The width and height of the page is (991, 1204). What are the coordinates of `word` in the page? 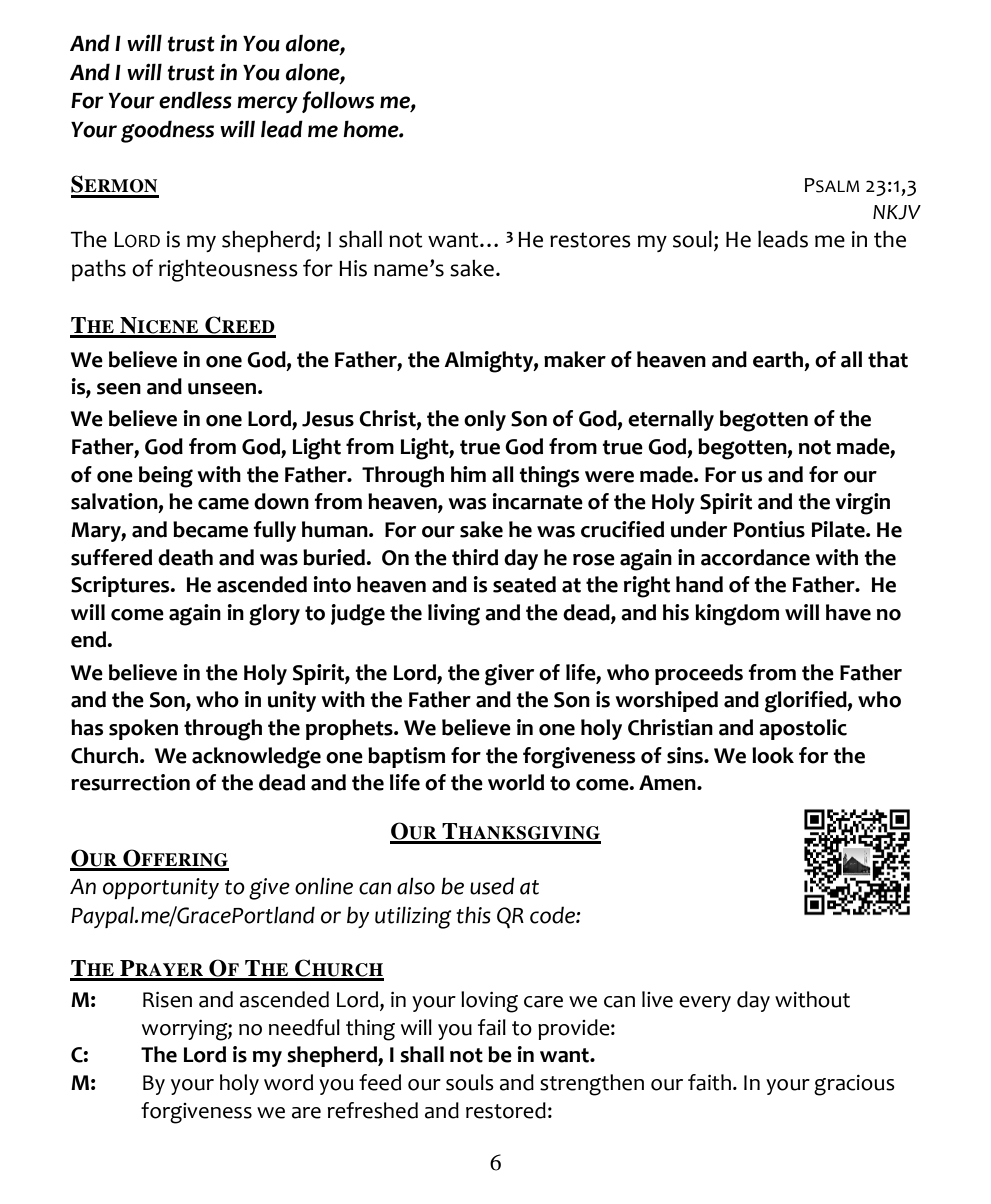 It's located at (288, 1082).
